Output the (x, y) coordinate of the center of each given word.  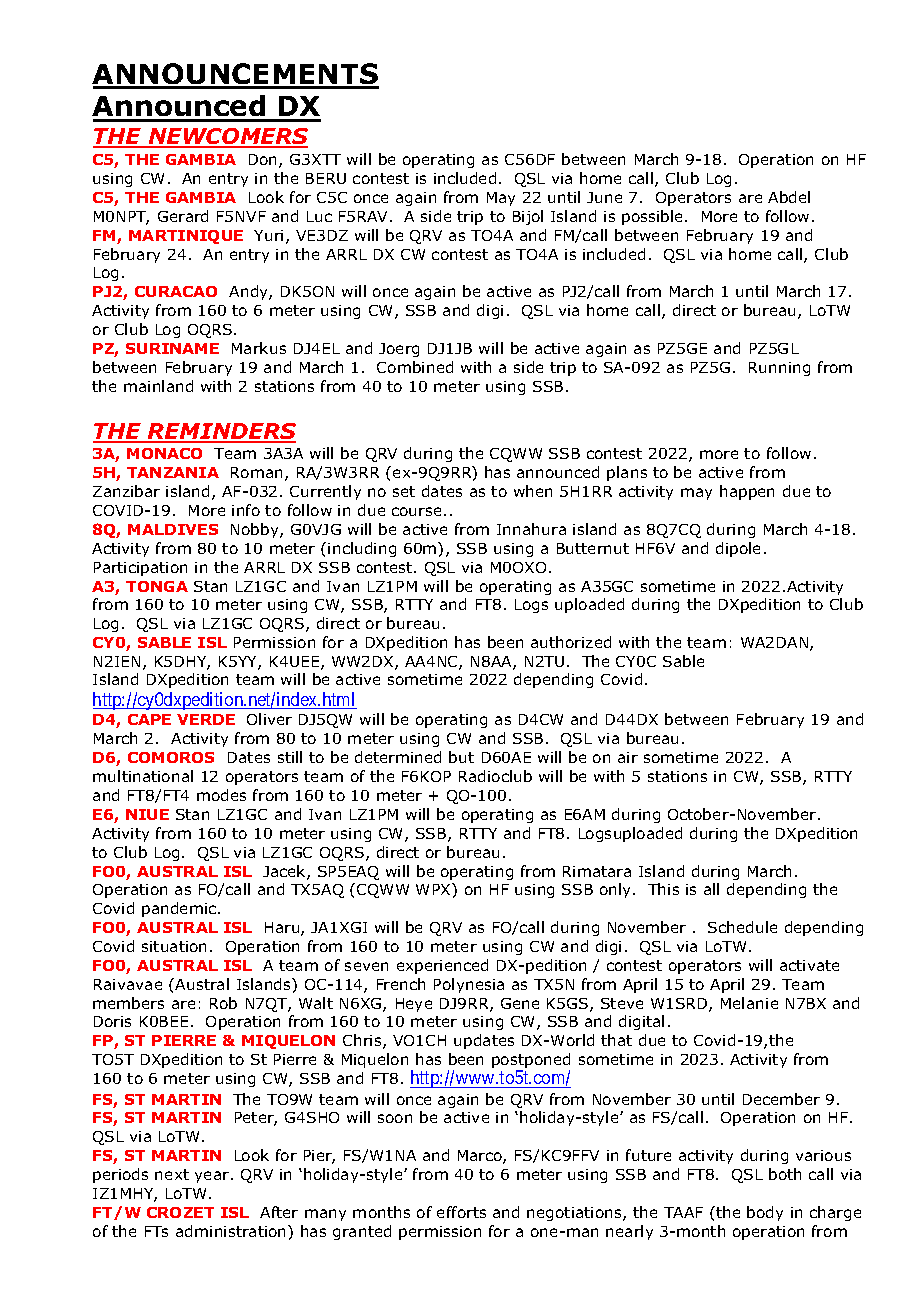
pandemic (180, 909)
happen (747, 492)
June (604, 197)
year (213, 1177)
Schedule (742, 927)
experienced (442, 966)
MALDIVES (173, 529)
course (416, 511)
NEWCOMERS (227, 137)
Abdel (789, 197)
